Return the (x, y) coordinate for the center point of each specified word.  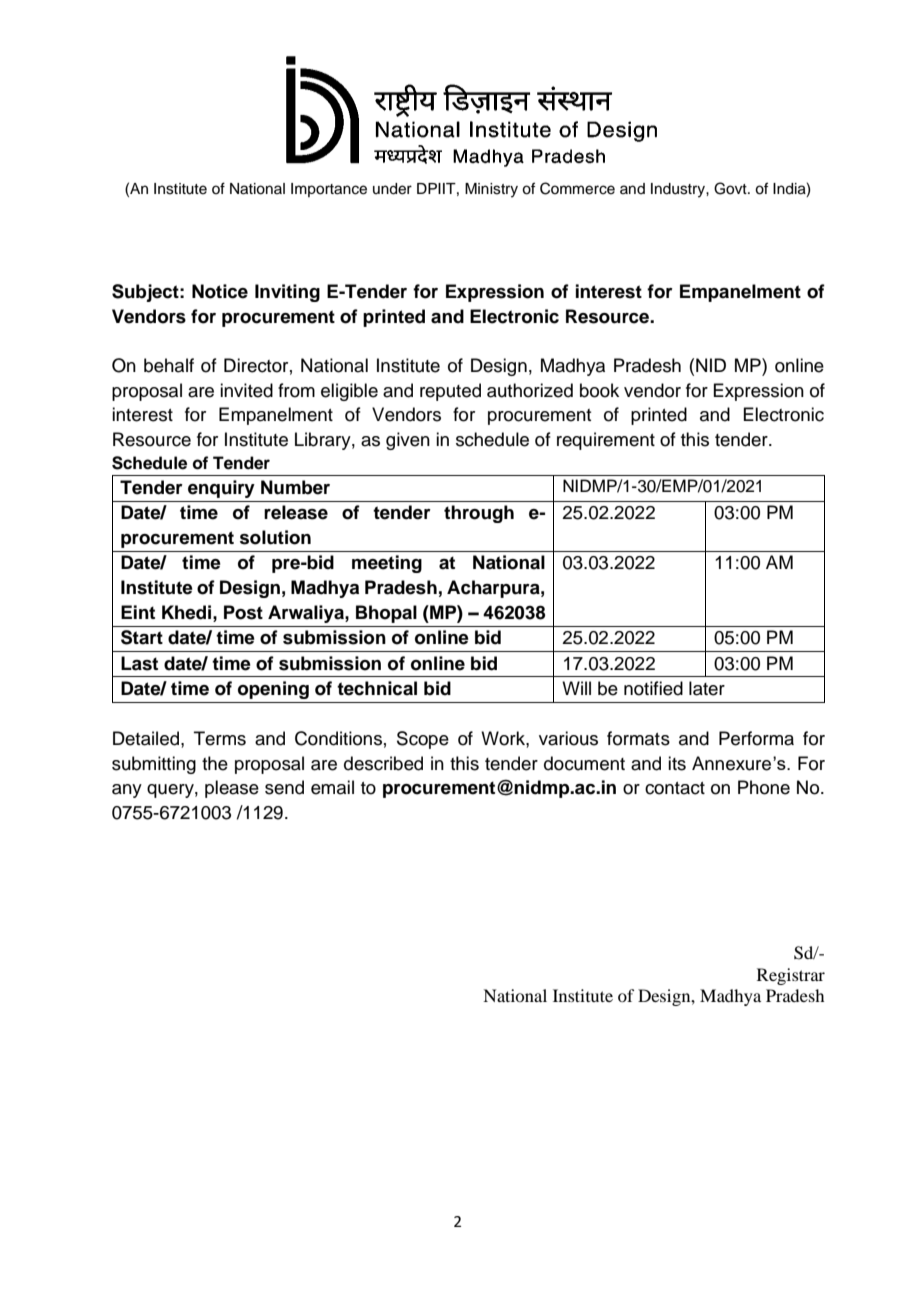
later (707, 688)
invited (246, 390)
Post (243, 612)
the (215, 763)
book (599, 390)
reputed (450, 392)
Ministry (491, 190)
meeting (387, 564)
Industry (679, 190)
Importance (329, 190)
